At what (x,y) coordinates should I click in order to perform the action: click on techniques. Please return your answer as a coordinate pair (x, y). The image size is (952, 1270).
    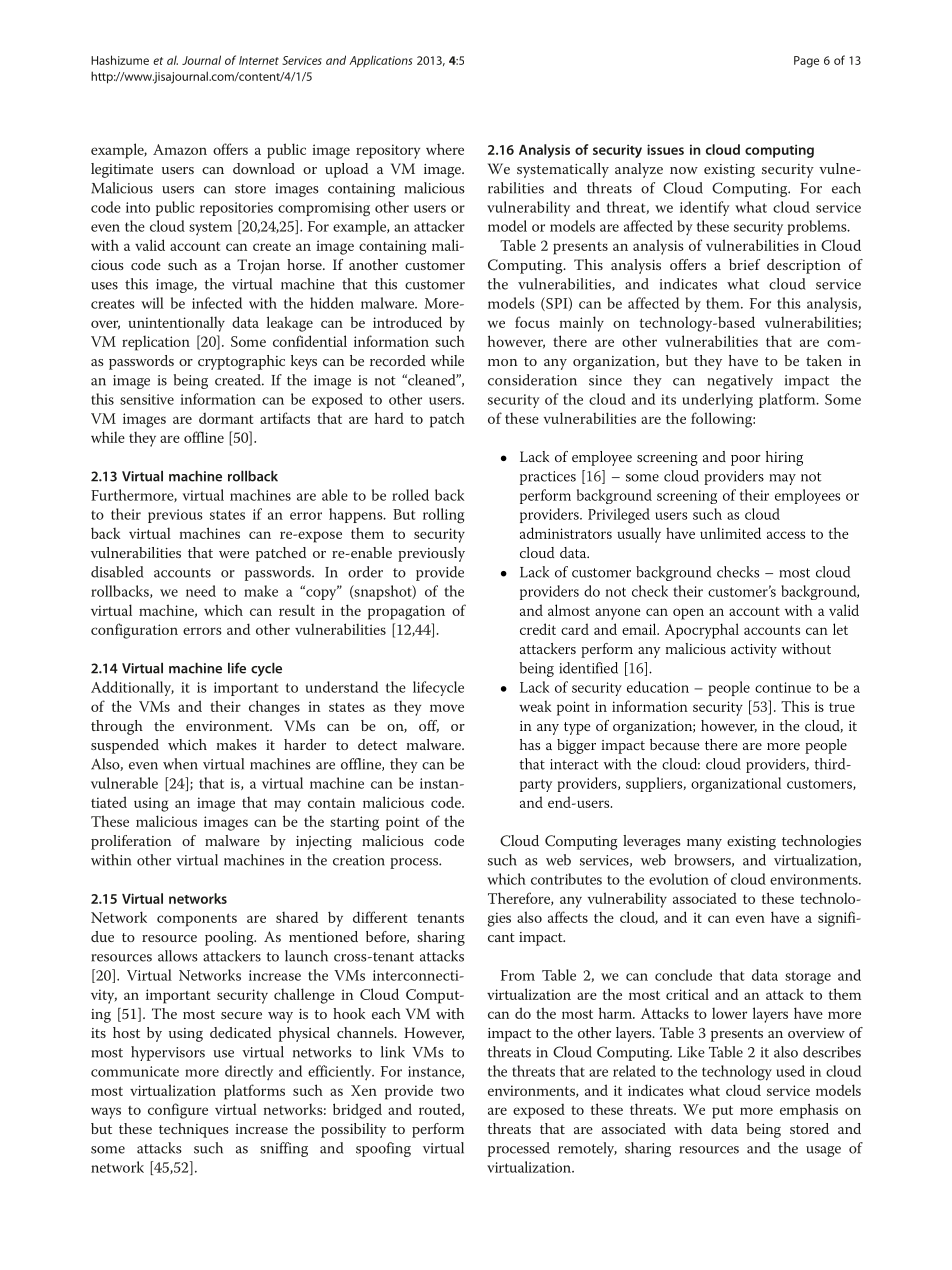
    Looking at the image, I should click on (193, 1130).
